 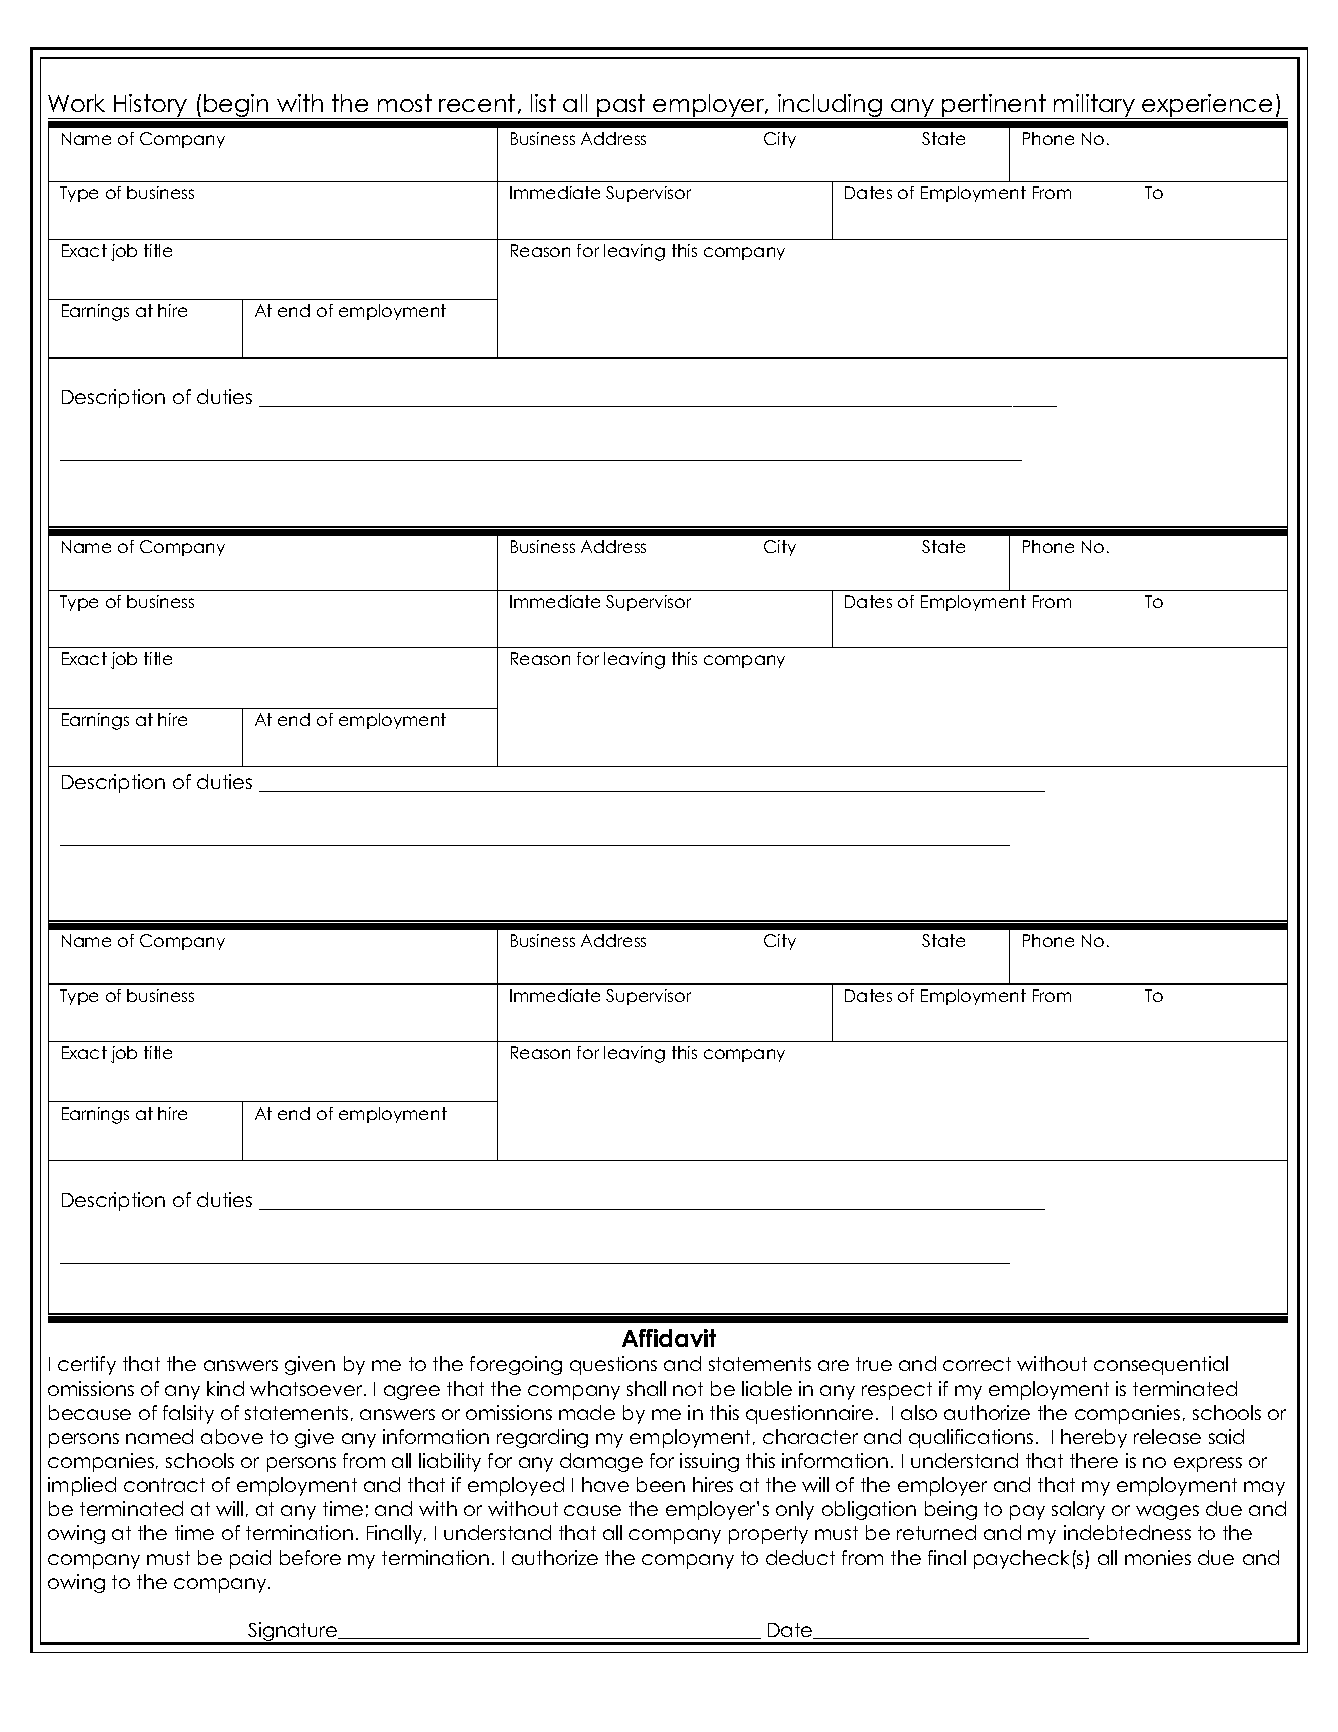 I want to click on military, so click(x=1094, y=106).
